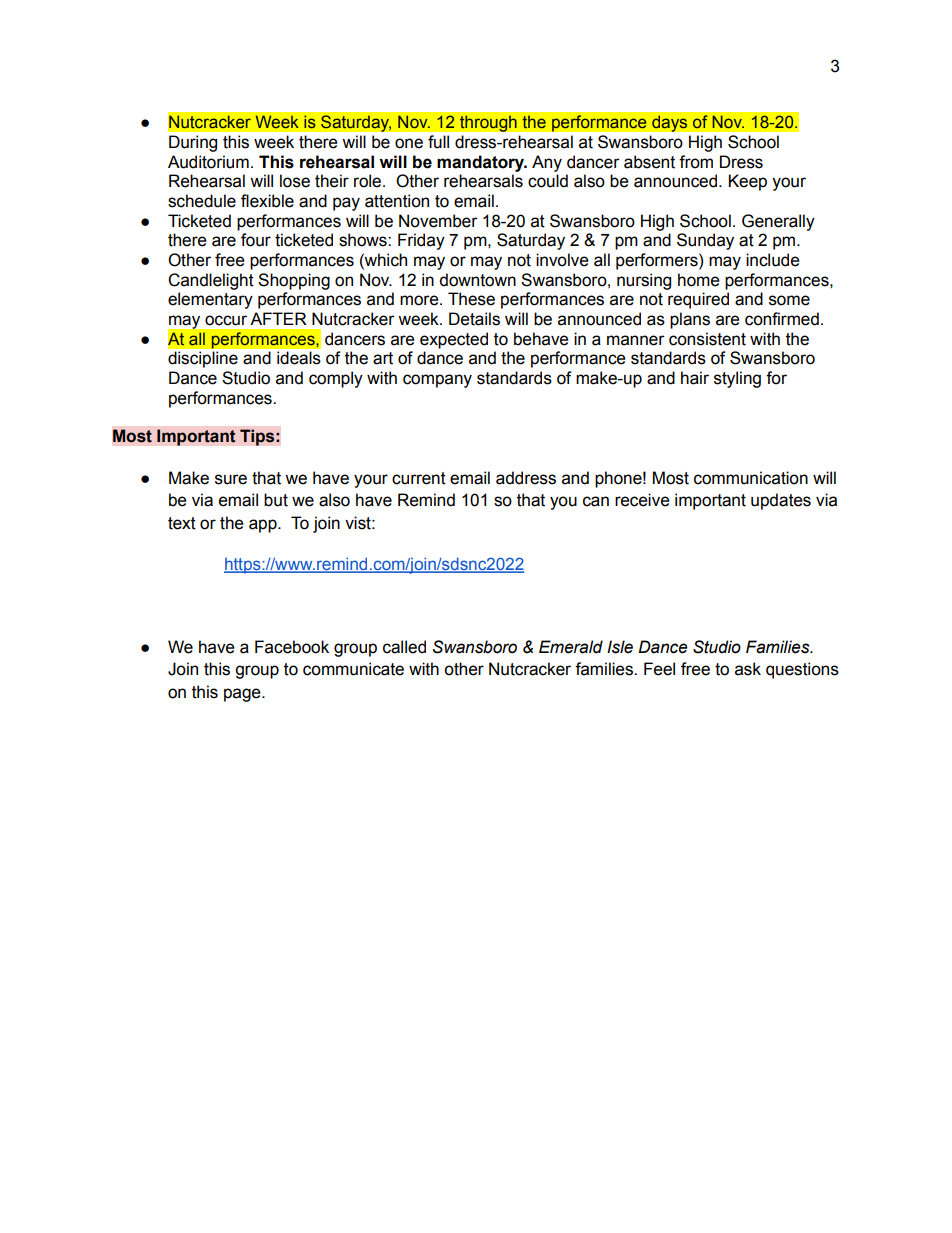 The width and height of the page is (952, 1233). What do you see at coordinates (696, 162) in the page?
I see `from` at bounding box center [696, 162].
